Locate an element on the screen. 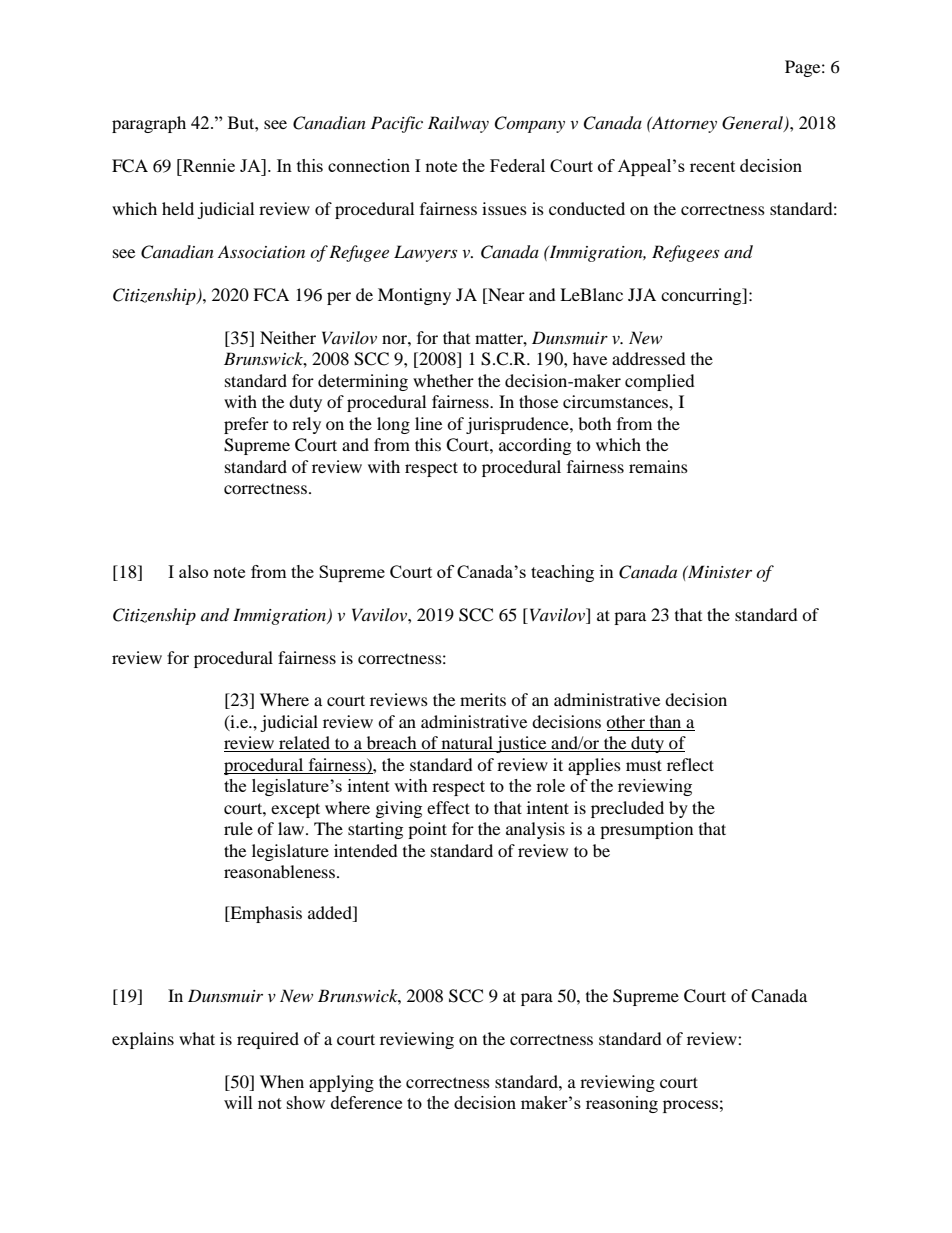 This screenshot has height=1233, width=952. Rennie is located at coordinates (207, 165).
